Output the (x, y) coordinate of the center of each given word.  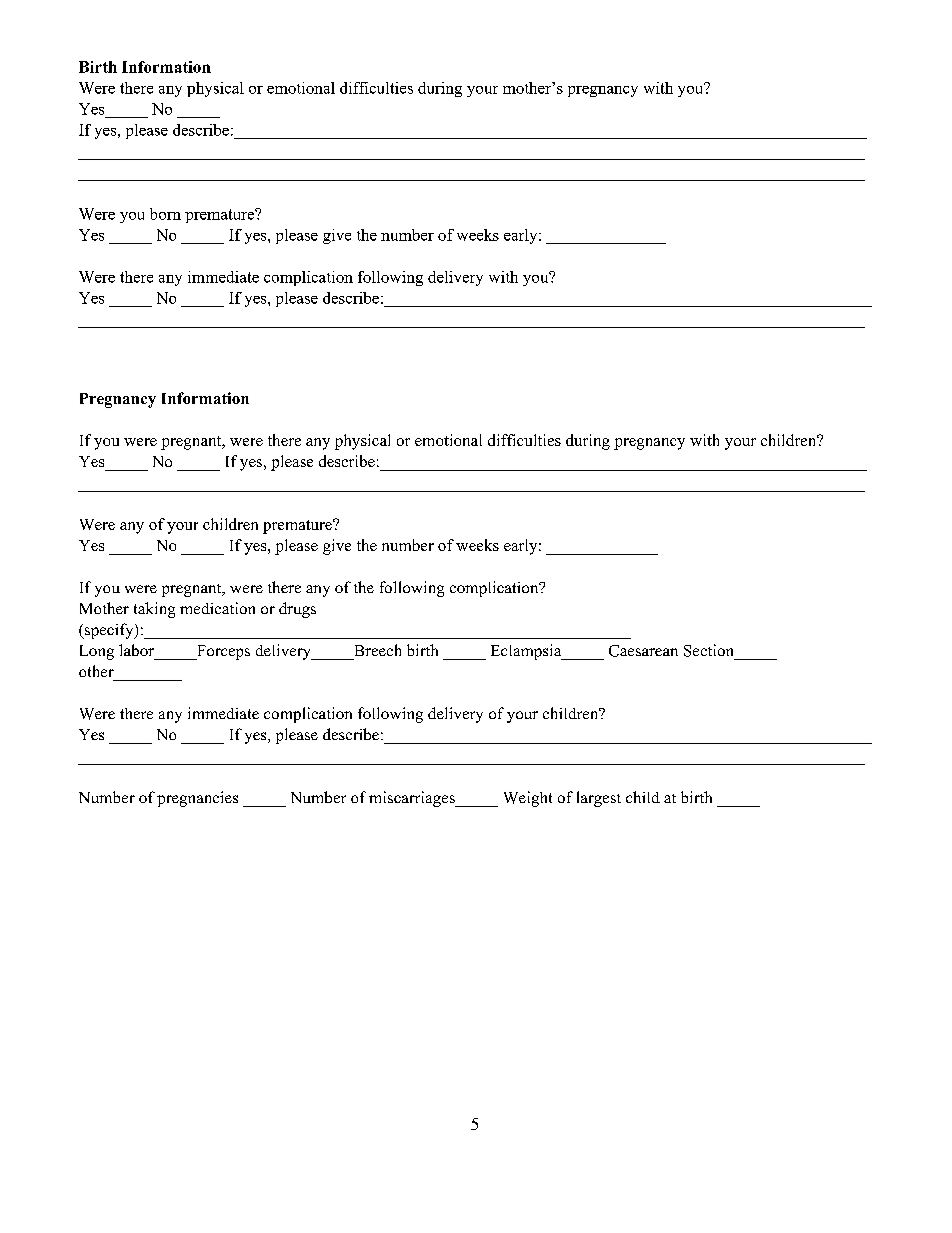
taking (154, 610)
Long (97, 652)
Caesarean (643, 651)
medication (217, 608)
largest (599, 799)
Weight (528, 799)
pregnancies (197, 799)
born (165, 214)
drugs (297, 610)
